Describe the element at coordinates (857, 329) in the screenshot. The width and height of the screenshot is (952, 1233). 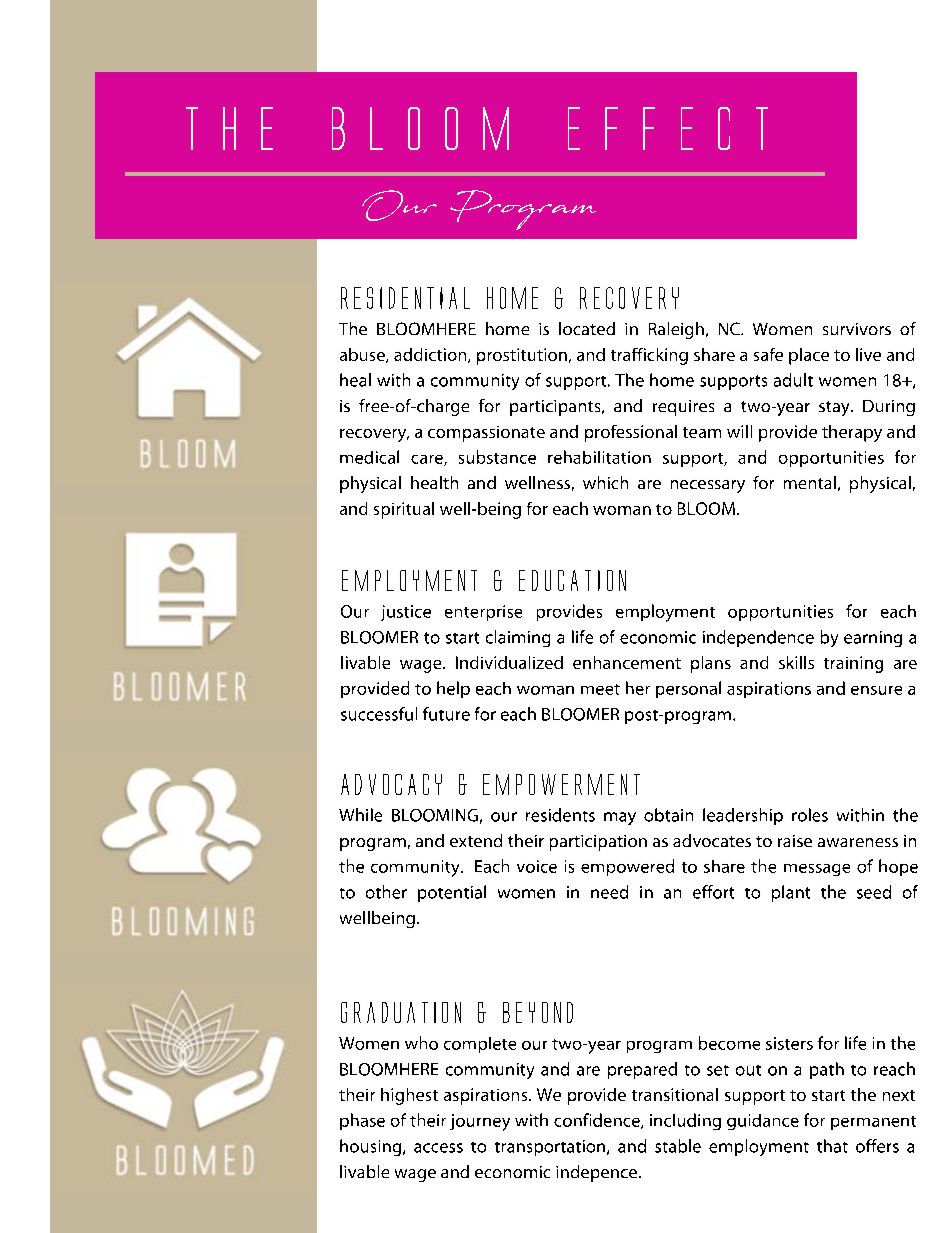
I see `survivors` at that location.
